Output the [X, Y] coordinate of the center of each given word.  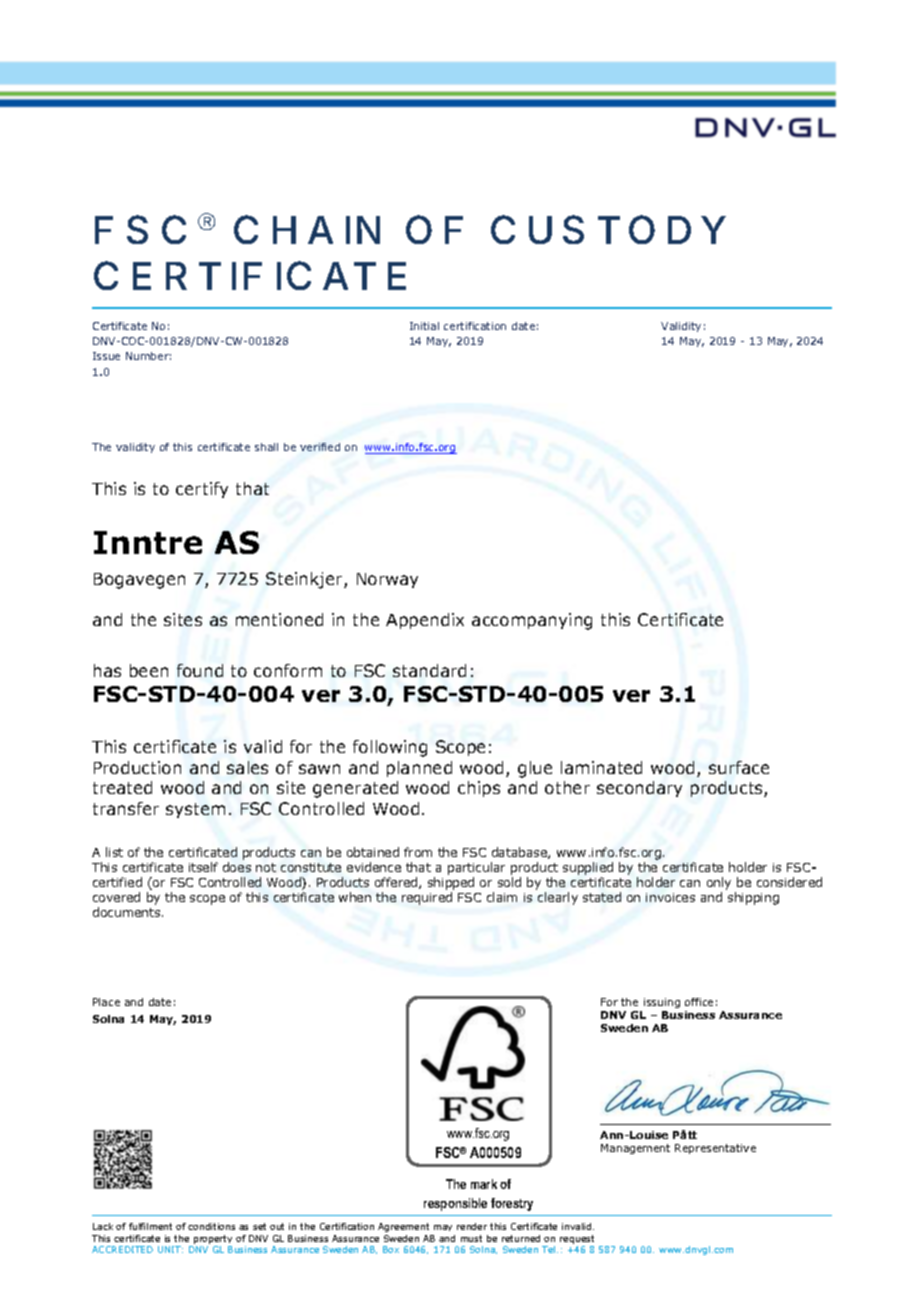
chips [479, 789]
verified [320, 447]
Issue [106, 356]
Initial [424, 326]
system [195, 810]
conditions [211, 1226]
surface [739, 767]
